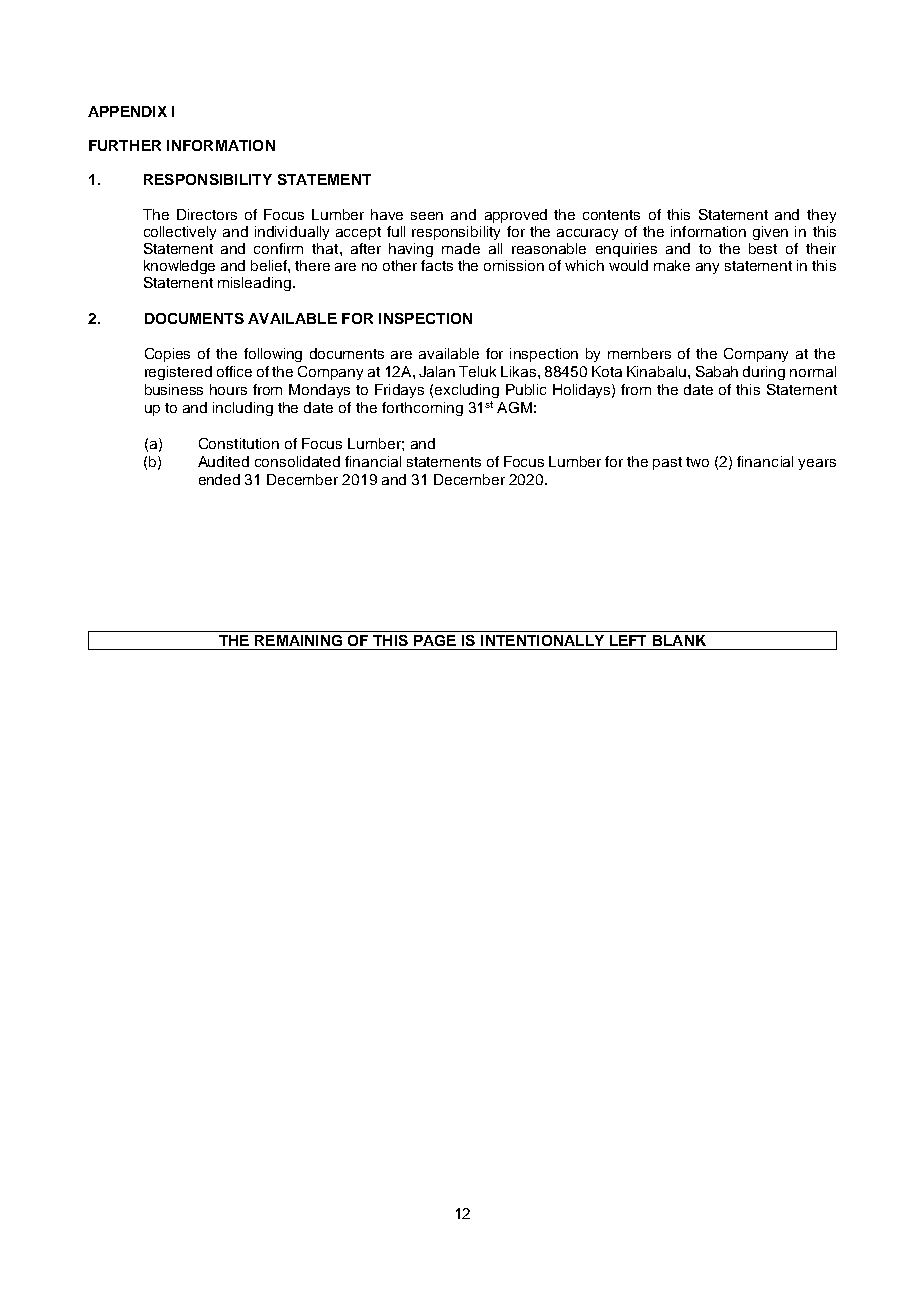 The width and height of the screenshot is (924, 1308). I want to click on Audited, so click(223, 461).
